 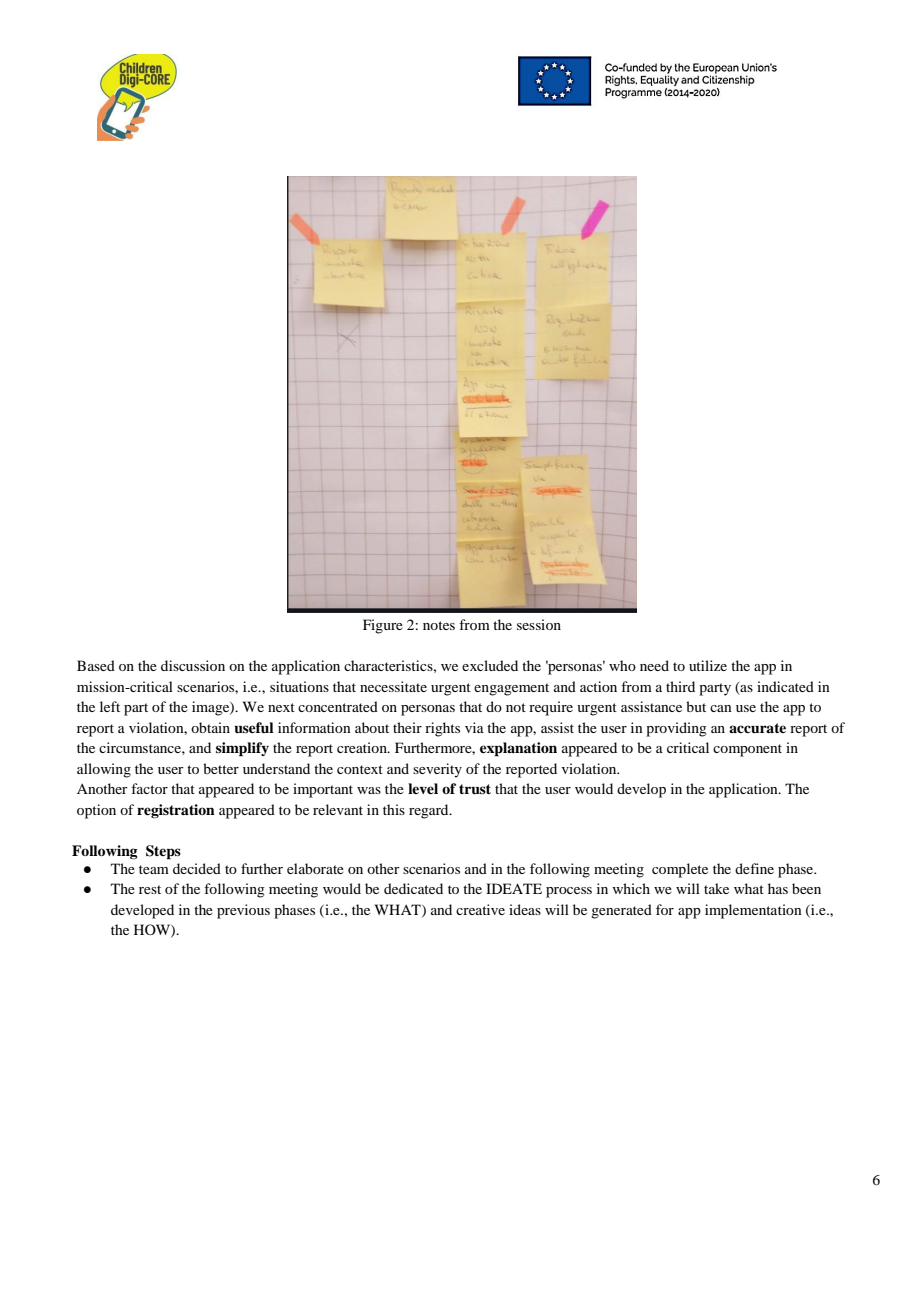 I want to click on registration, so click(x=176, y=811).
